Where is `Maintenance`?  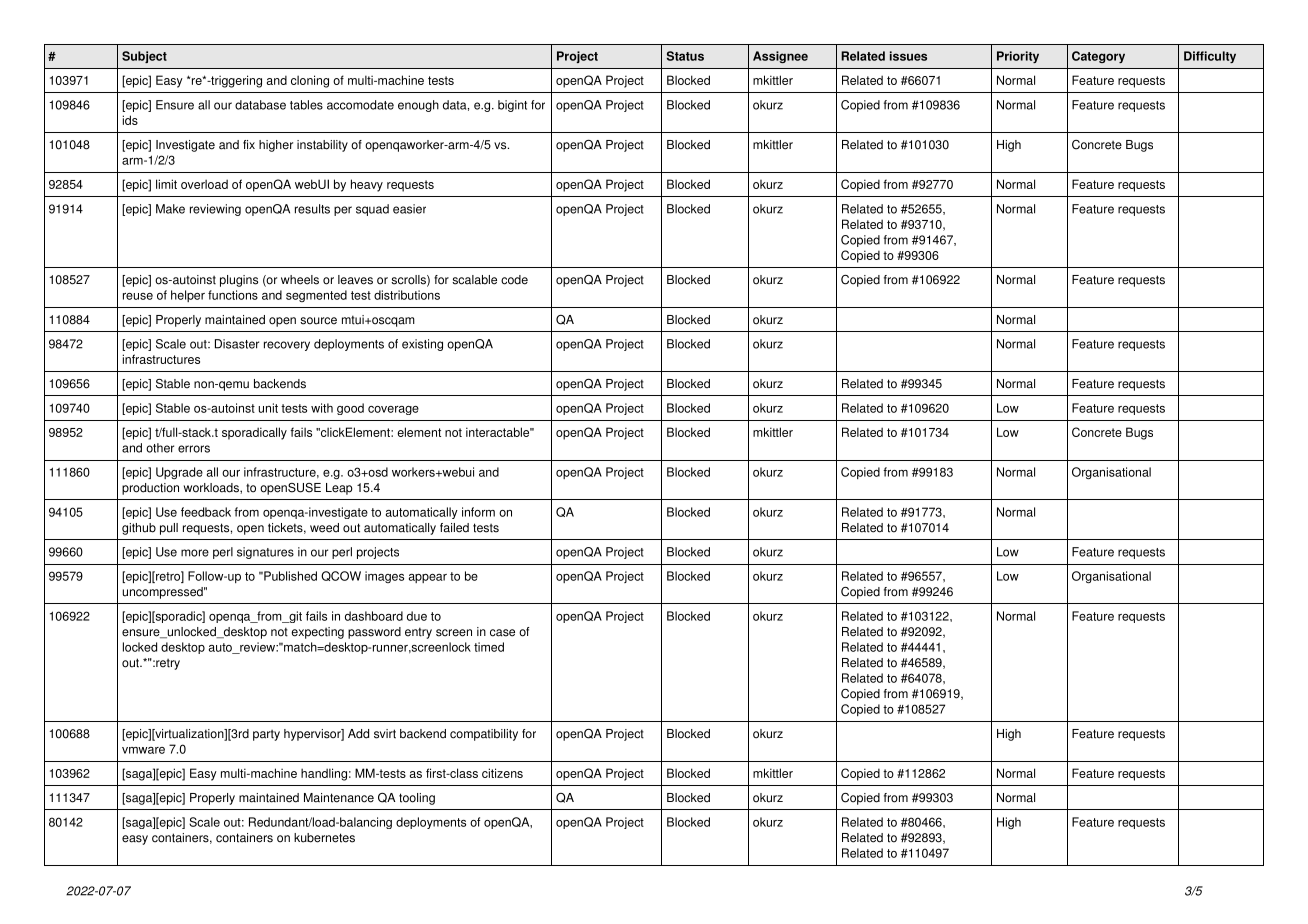
Maintenance is located at coordinates (339, 798).
